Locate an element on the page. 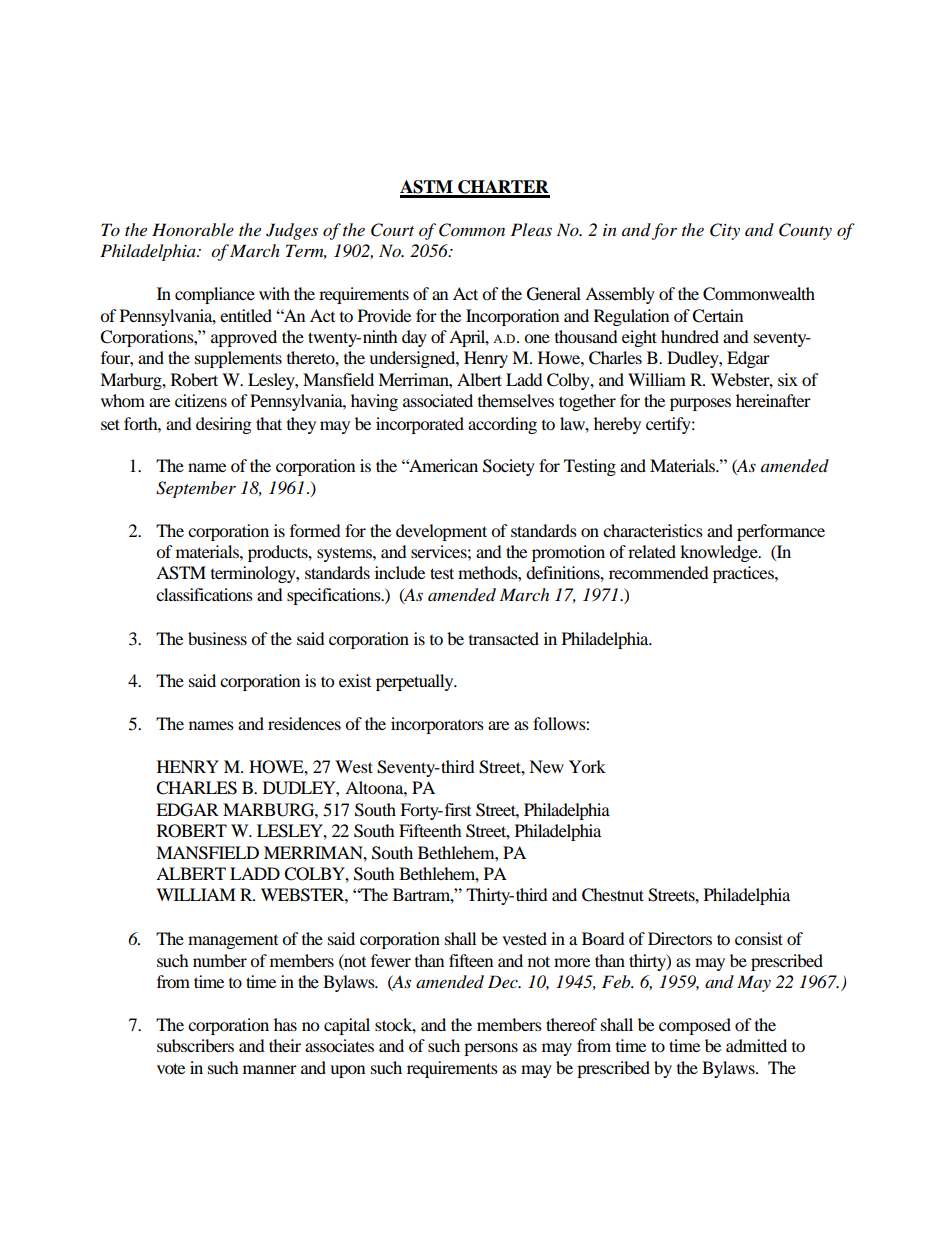  practices is located at coordinates (744, 574).
